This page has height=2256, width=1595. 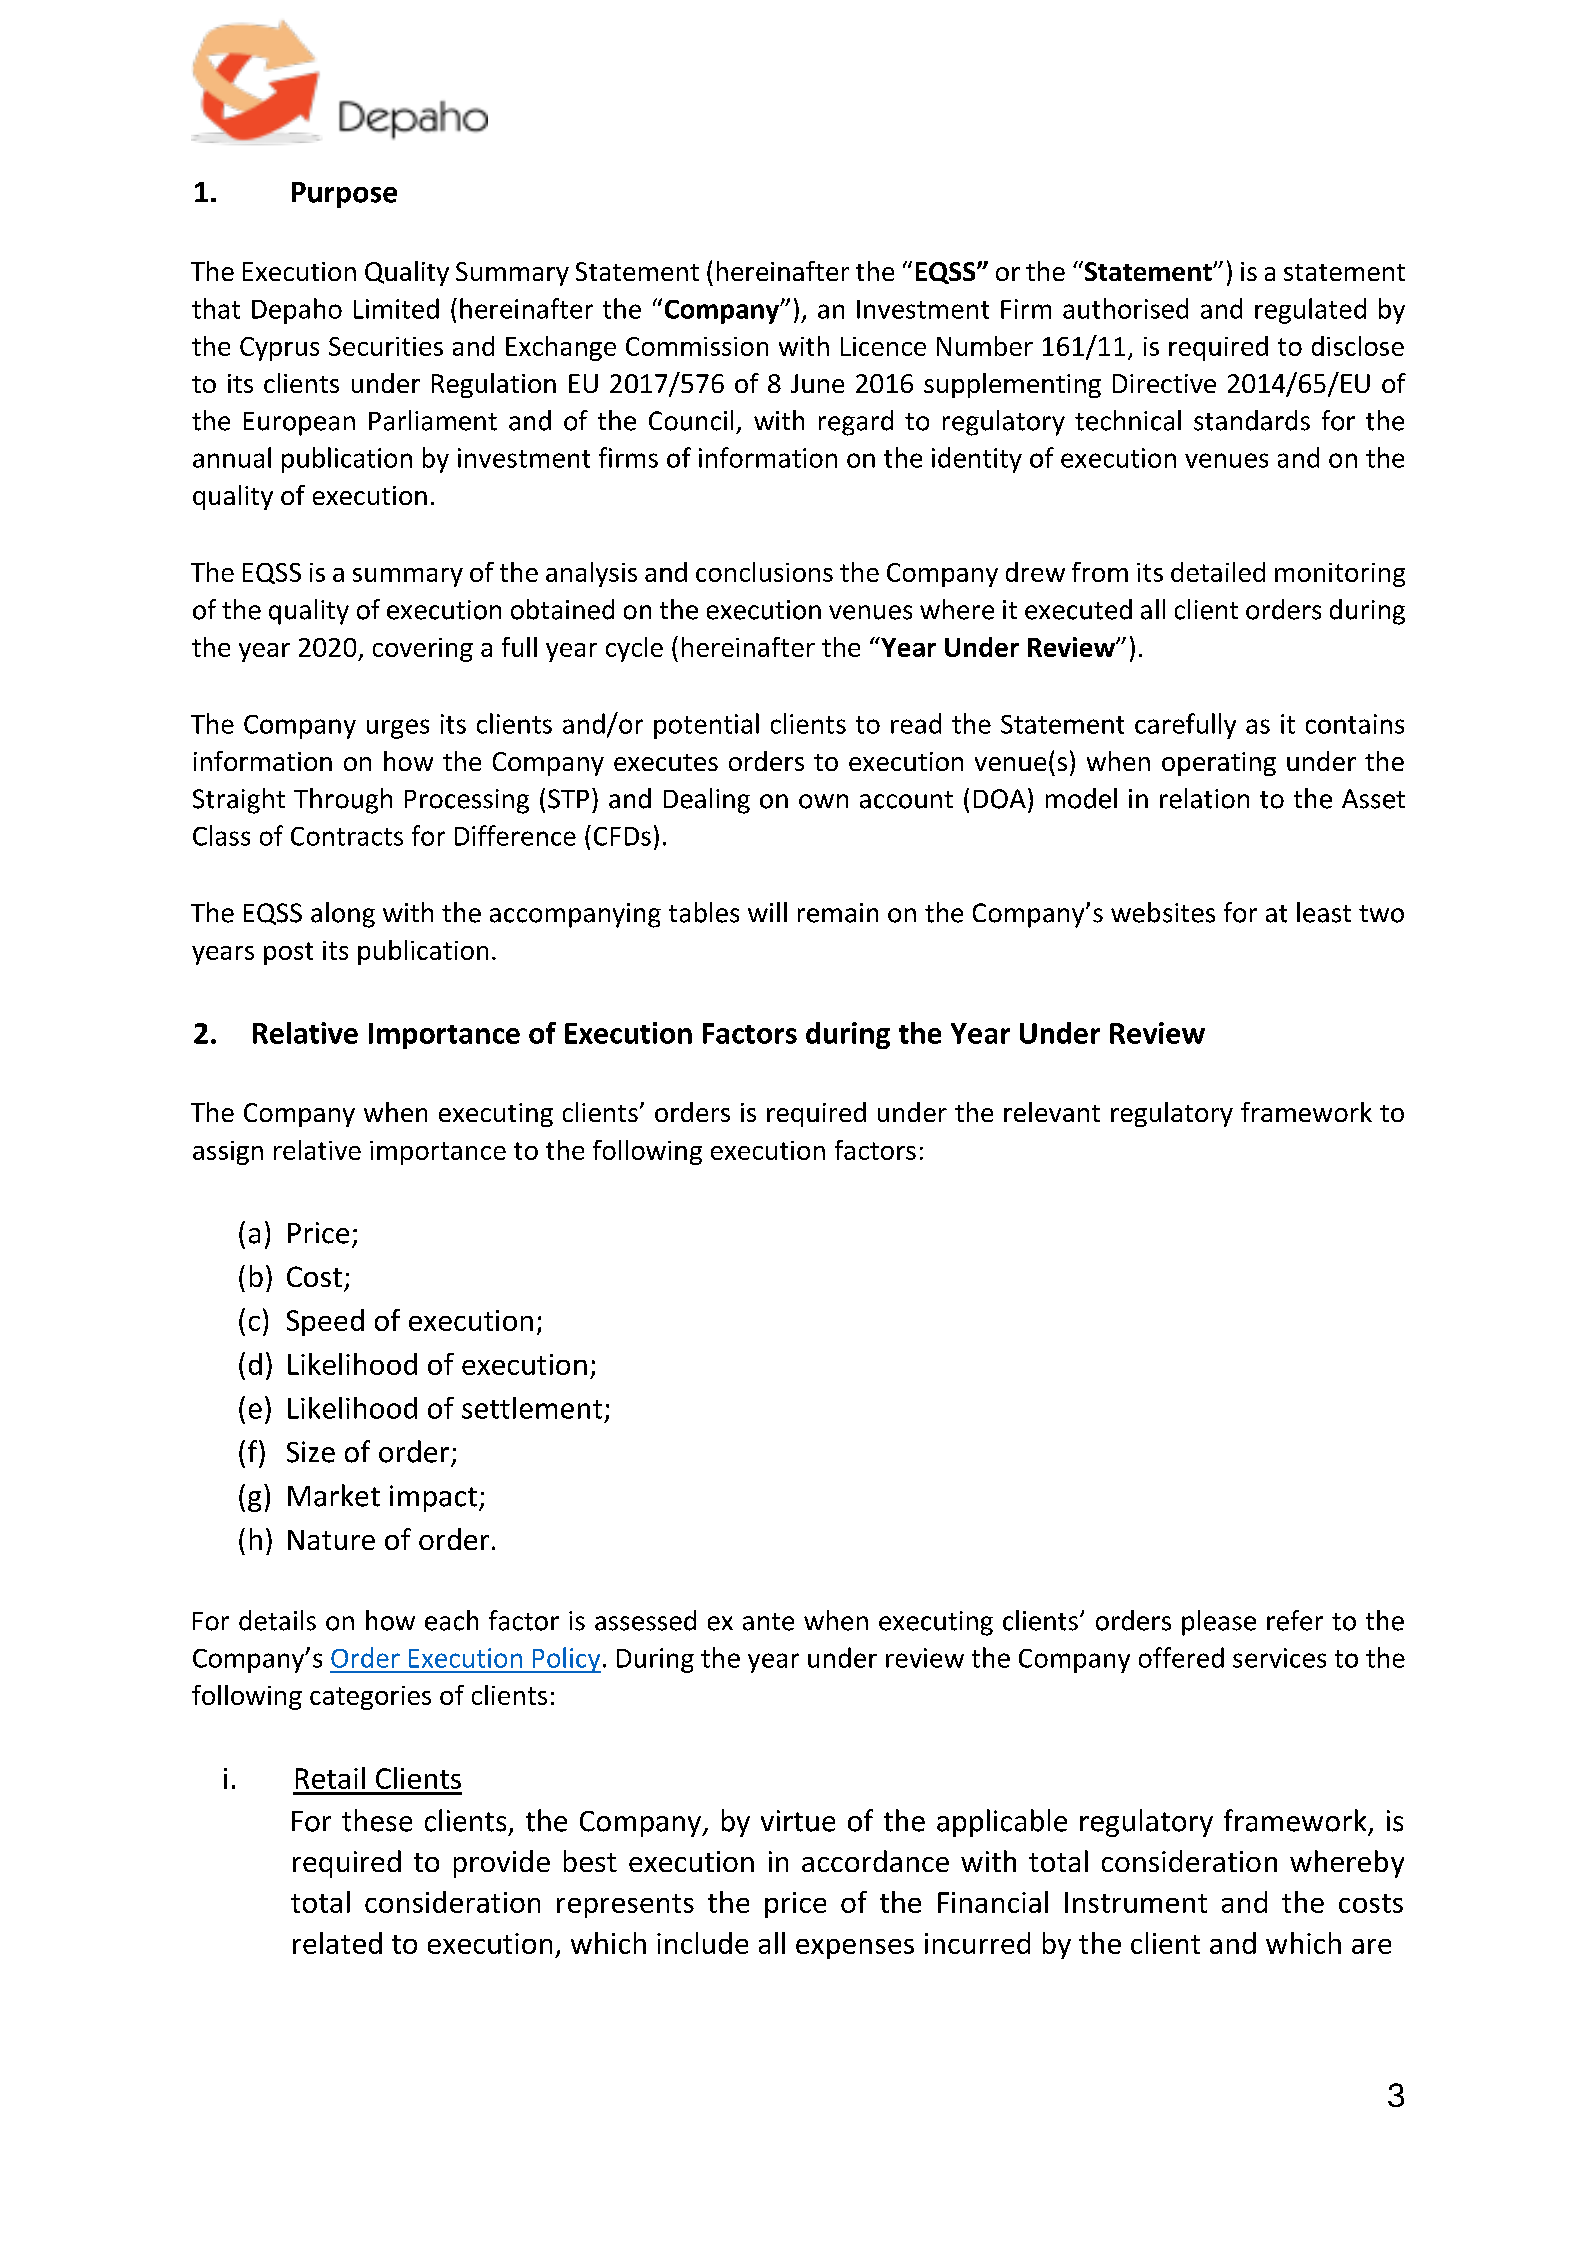 I want to click on relevant, so click(x=1052, y=1112).
